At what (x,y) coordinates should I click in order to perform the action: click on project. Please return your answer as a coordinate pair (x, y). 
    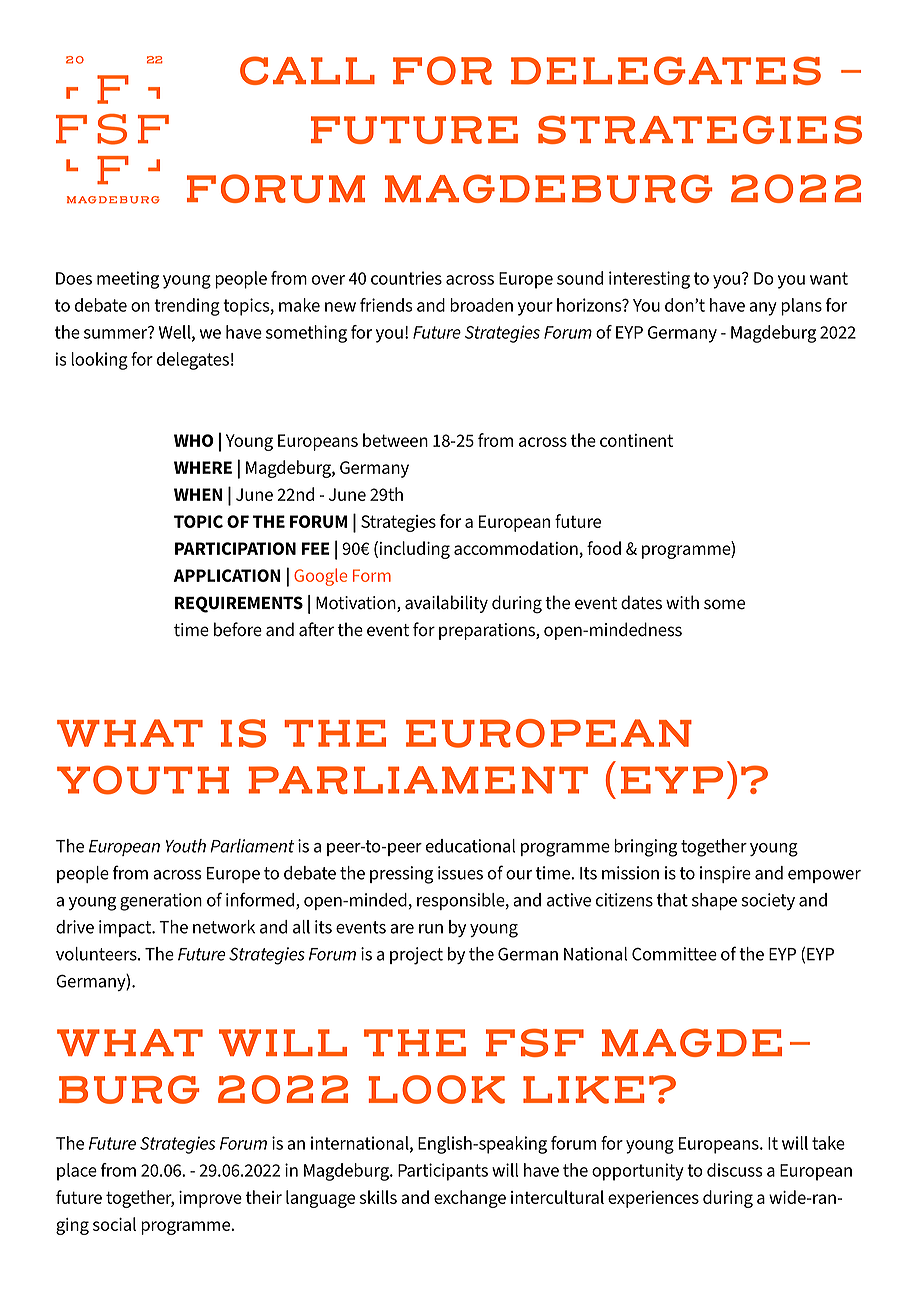
    Looking at the image, I should click on (416, 956).
